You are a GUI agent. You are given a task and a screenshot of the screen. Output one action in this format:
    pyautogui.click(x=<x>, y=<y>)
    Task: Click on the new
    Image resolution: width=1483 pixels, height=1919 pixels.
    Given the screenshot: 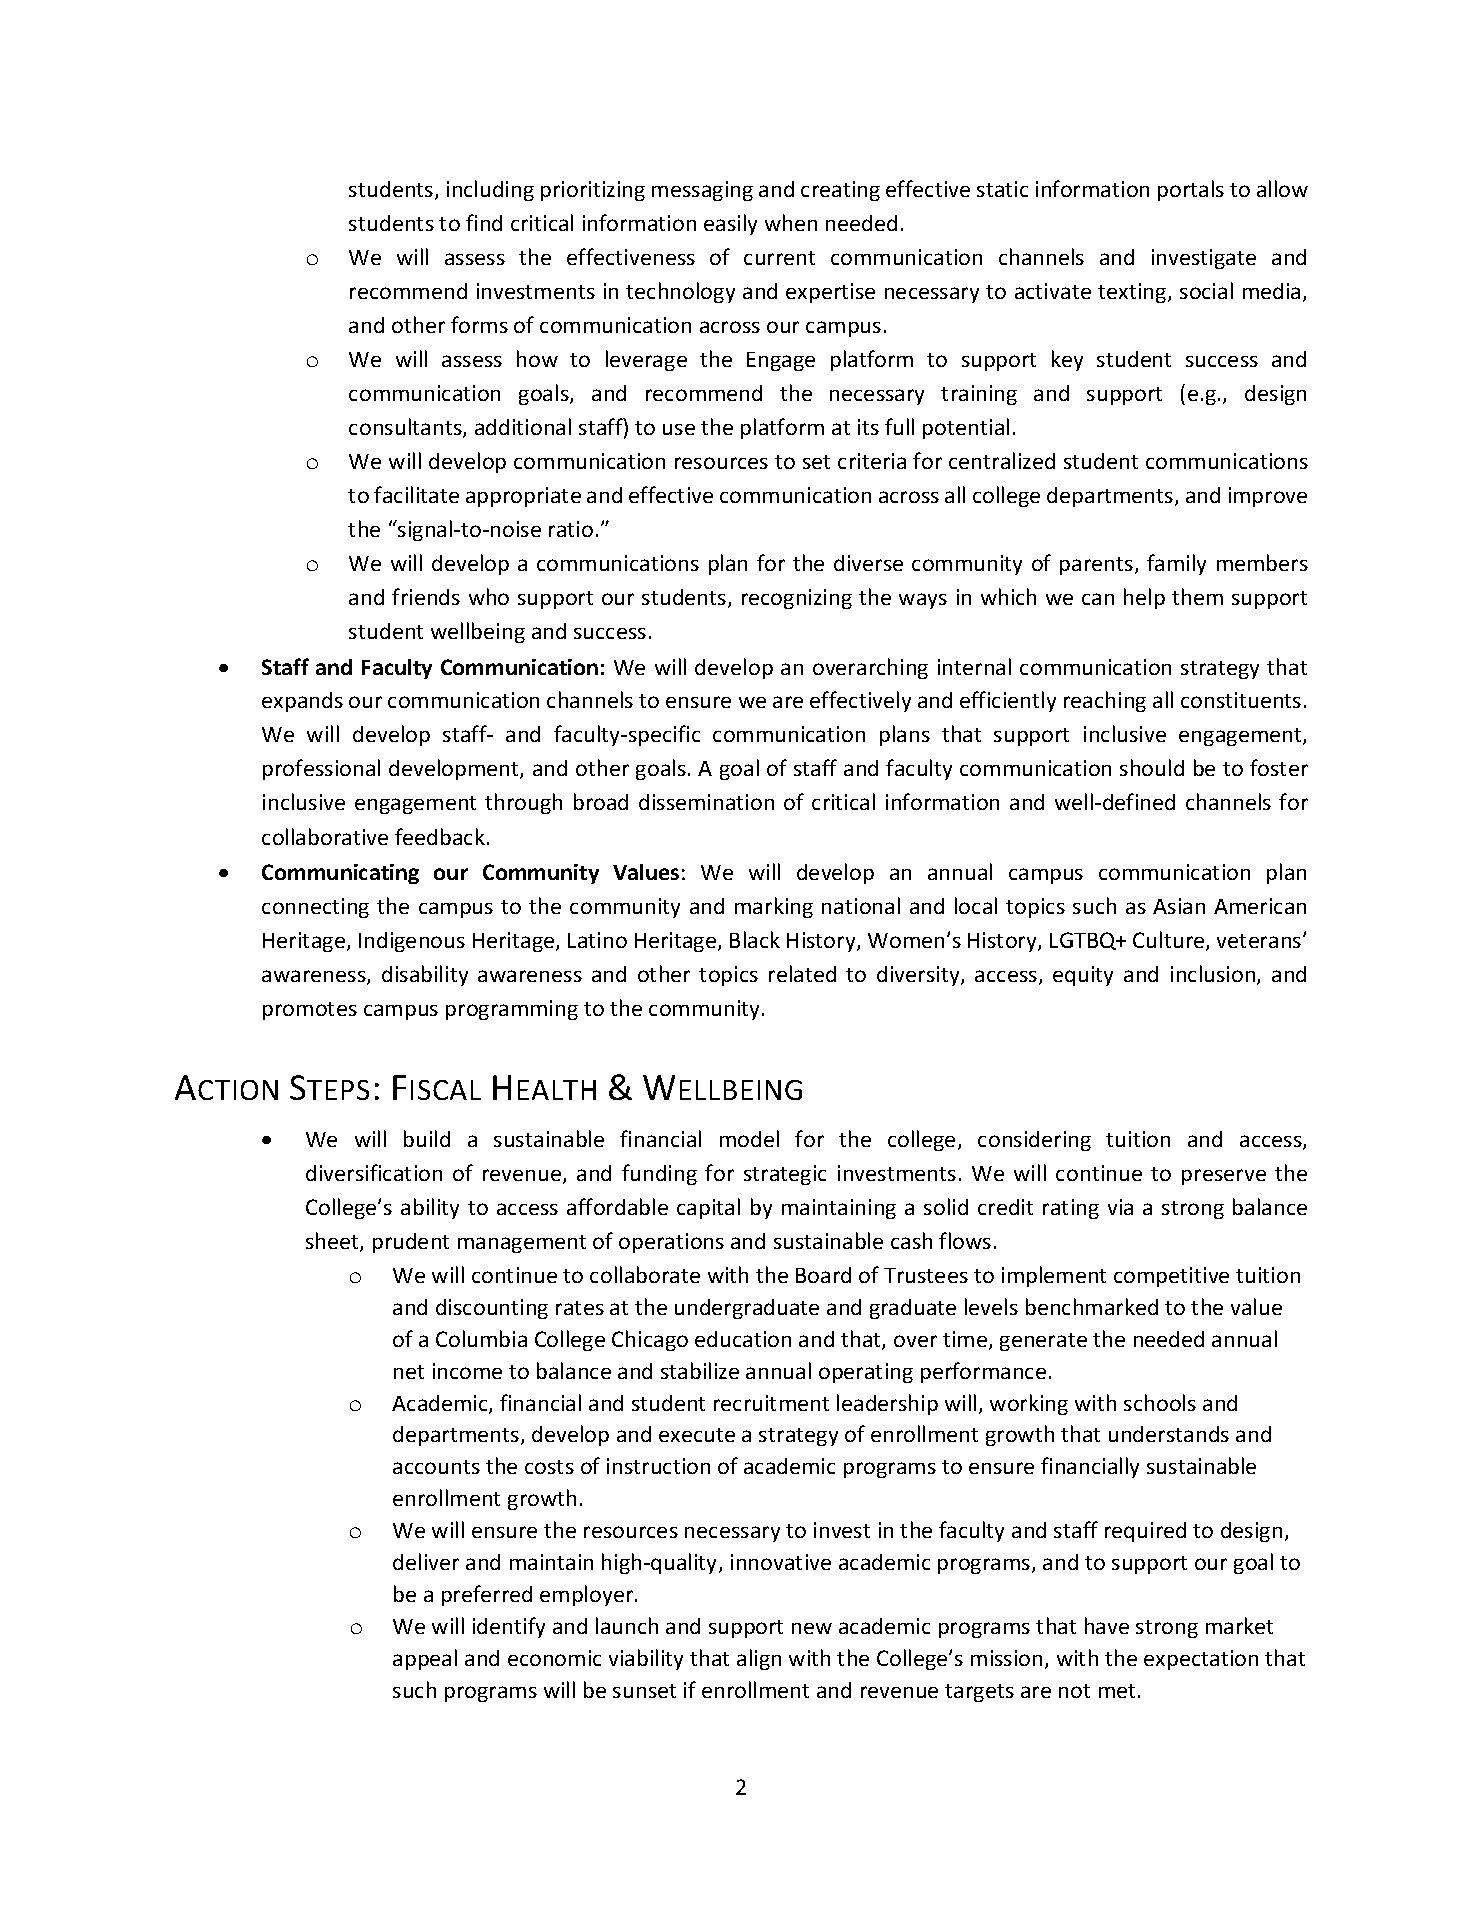 What is the action you would take?
    pyautogui.click(x=812, y=1628)
